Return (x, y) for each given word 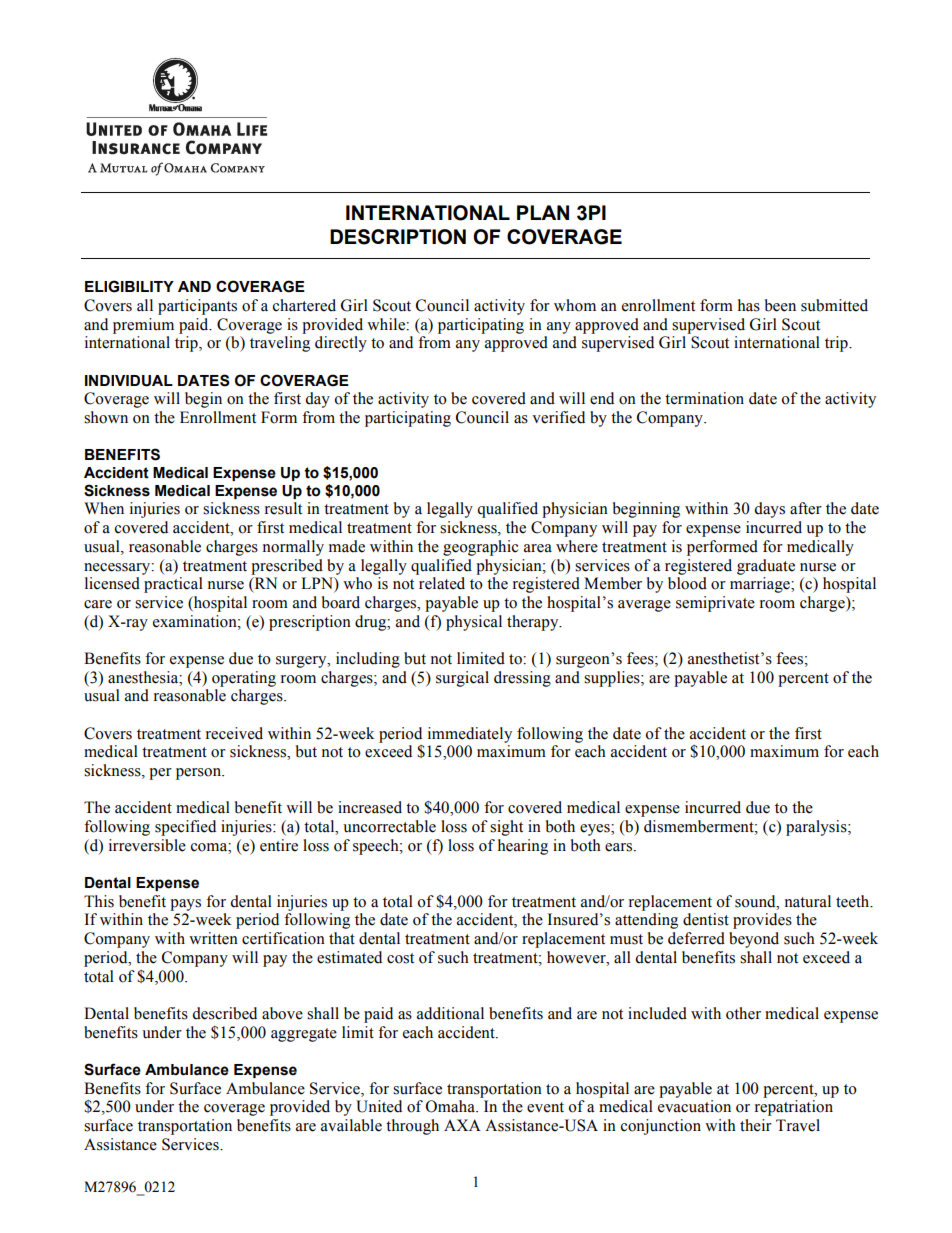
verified (558, 417)
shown (106, 417)
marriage (761, 585)
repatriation (794, 1108)
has (749, 305)
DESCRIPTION (398, 237)
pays (185, 905)
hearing (523, 847)
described (224, 1013)
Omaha (451, 1106)
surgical (462, 679)
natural (808, 901)
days (769, 510)
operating (244, 679)
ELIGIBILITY (129, 286)
